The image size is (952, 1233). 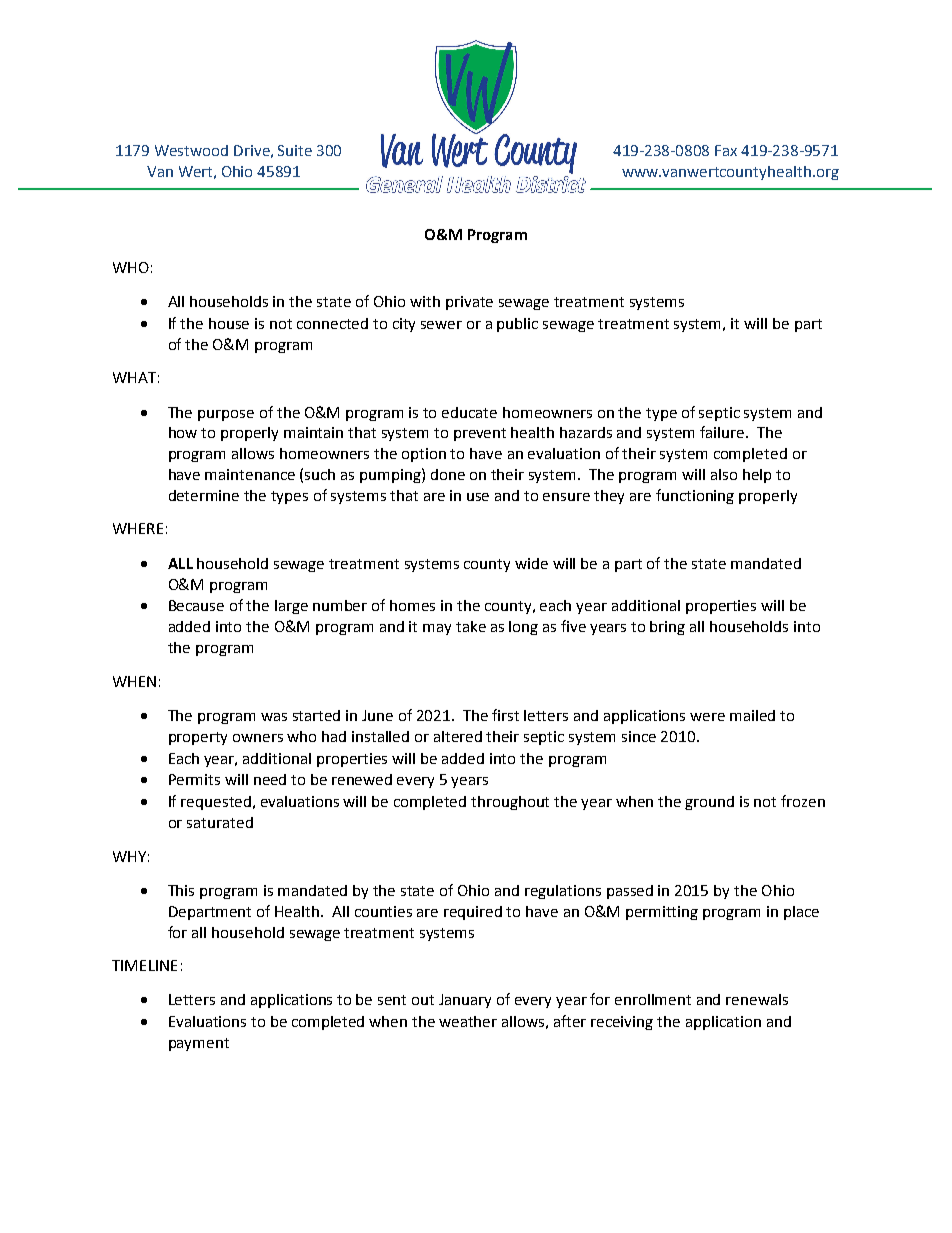 I want to click on purpose, so click(x=226, y=415).
